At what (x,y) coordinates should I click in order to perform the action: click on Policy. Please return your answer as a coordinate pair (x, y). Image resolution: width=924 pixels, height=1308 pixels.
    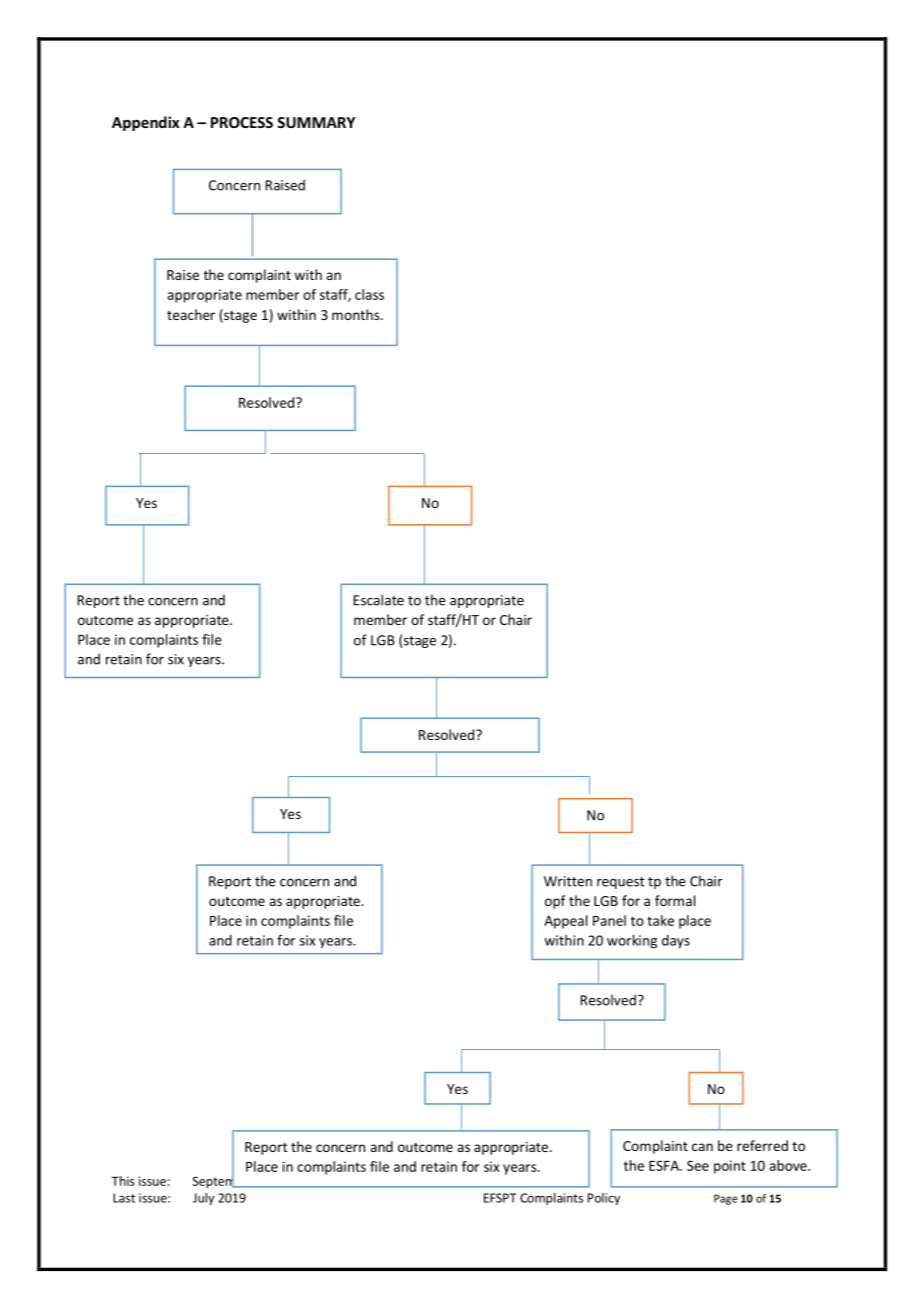
    Looking at the image, I should click on (604, 1199).
